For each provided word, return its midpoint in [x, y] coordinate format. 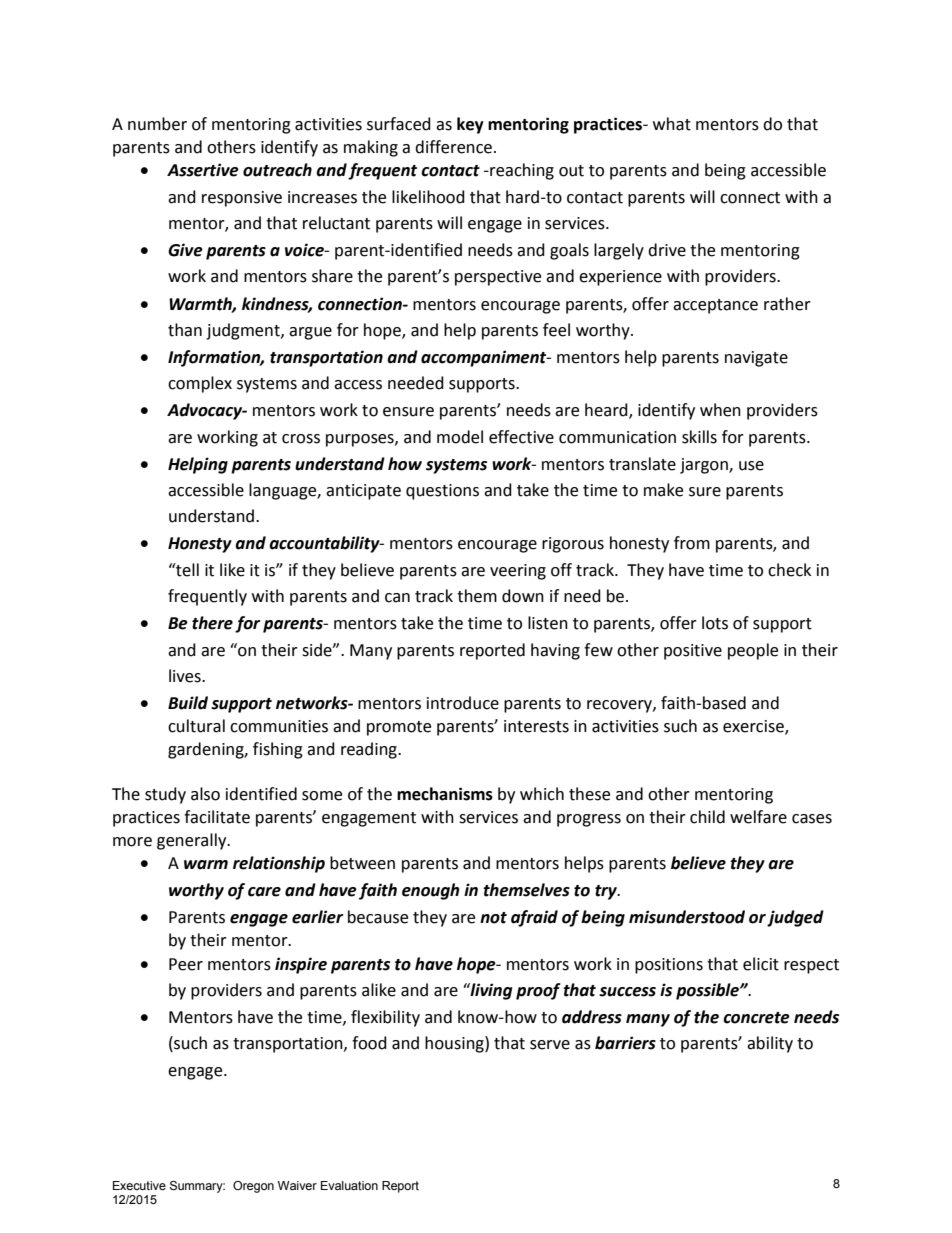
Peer [186, 964]
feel [556, 330]
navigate [756, 359]
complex [200, 384]
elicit [761, 964]
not [493, 918]
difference [455, 147]
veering [518, 572]
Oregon [253, 1187]
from [692, 543]
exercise [754, 727]
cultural [196, 726]
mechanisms [445, 794]
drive [667, 250]
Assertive [203, 170]
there [212, 623]
